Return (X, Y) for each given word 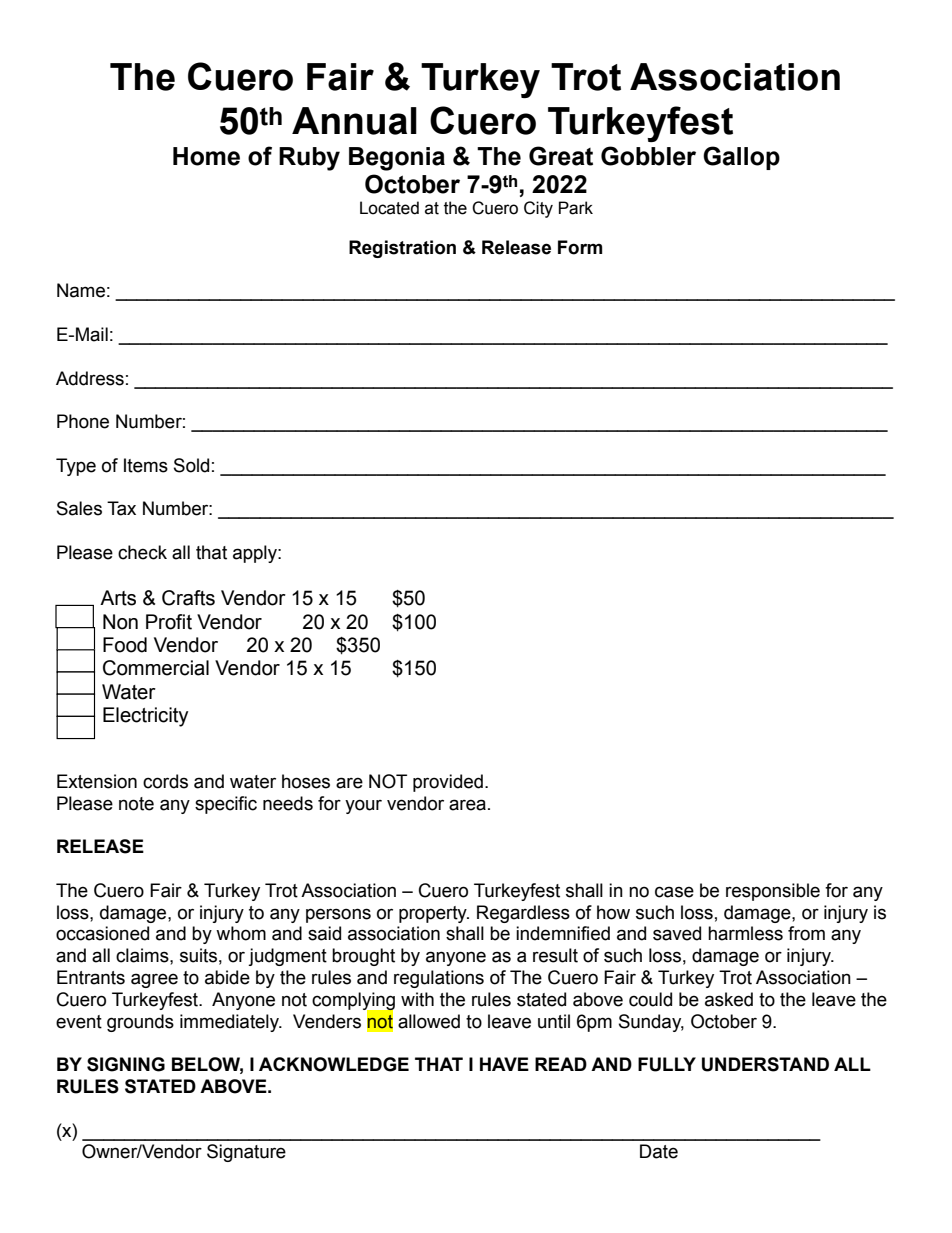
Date (659, 1151)
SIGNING (126, 1064)
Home (206, 156)
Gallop (741, 158)
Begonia (397, 159)
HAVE (504, 1064)
